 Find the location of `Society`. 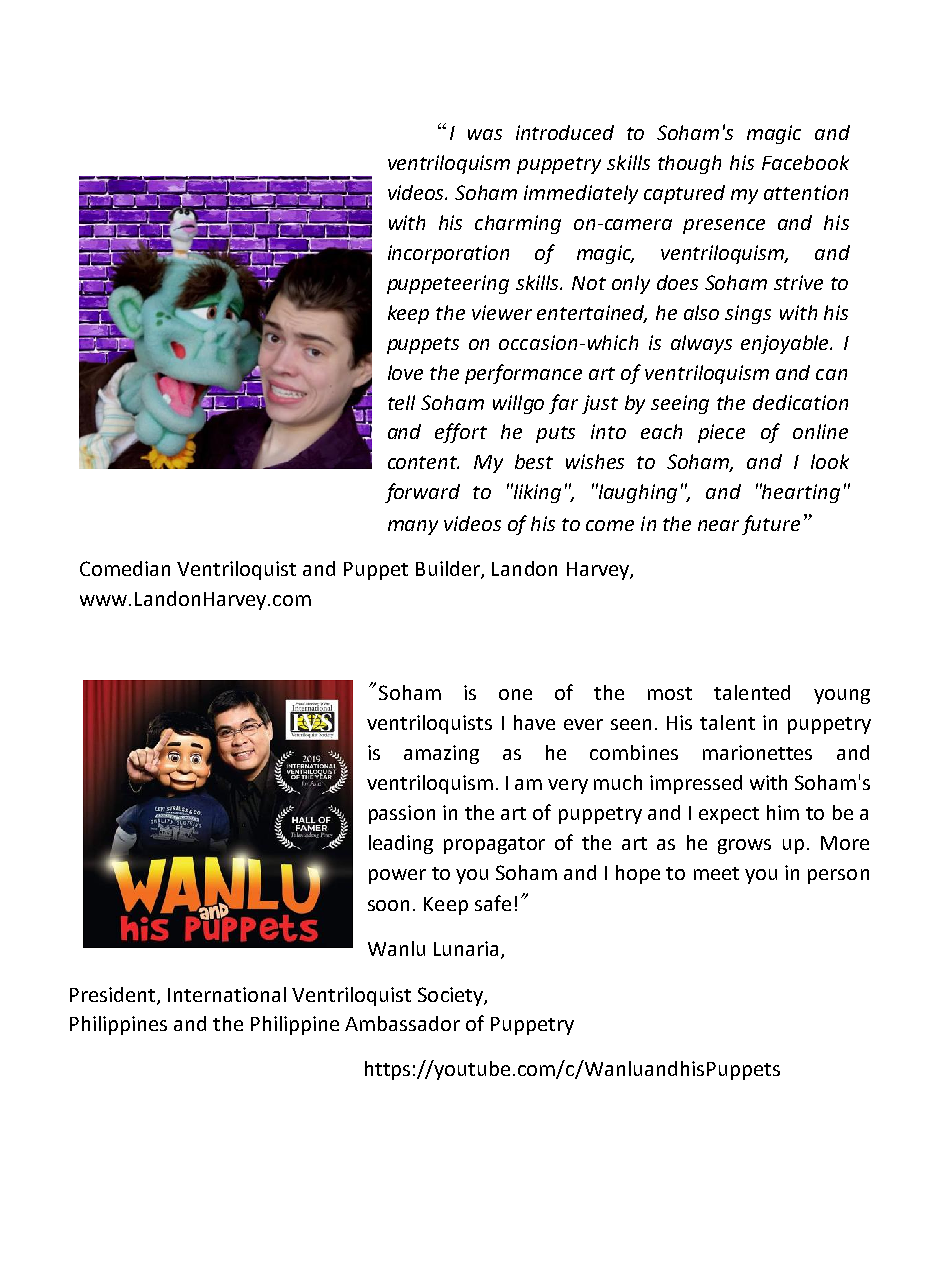

Society is located at coordinates (451, 996).
